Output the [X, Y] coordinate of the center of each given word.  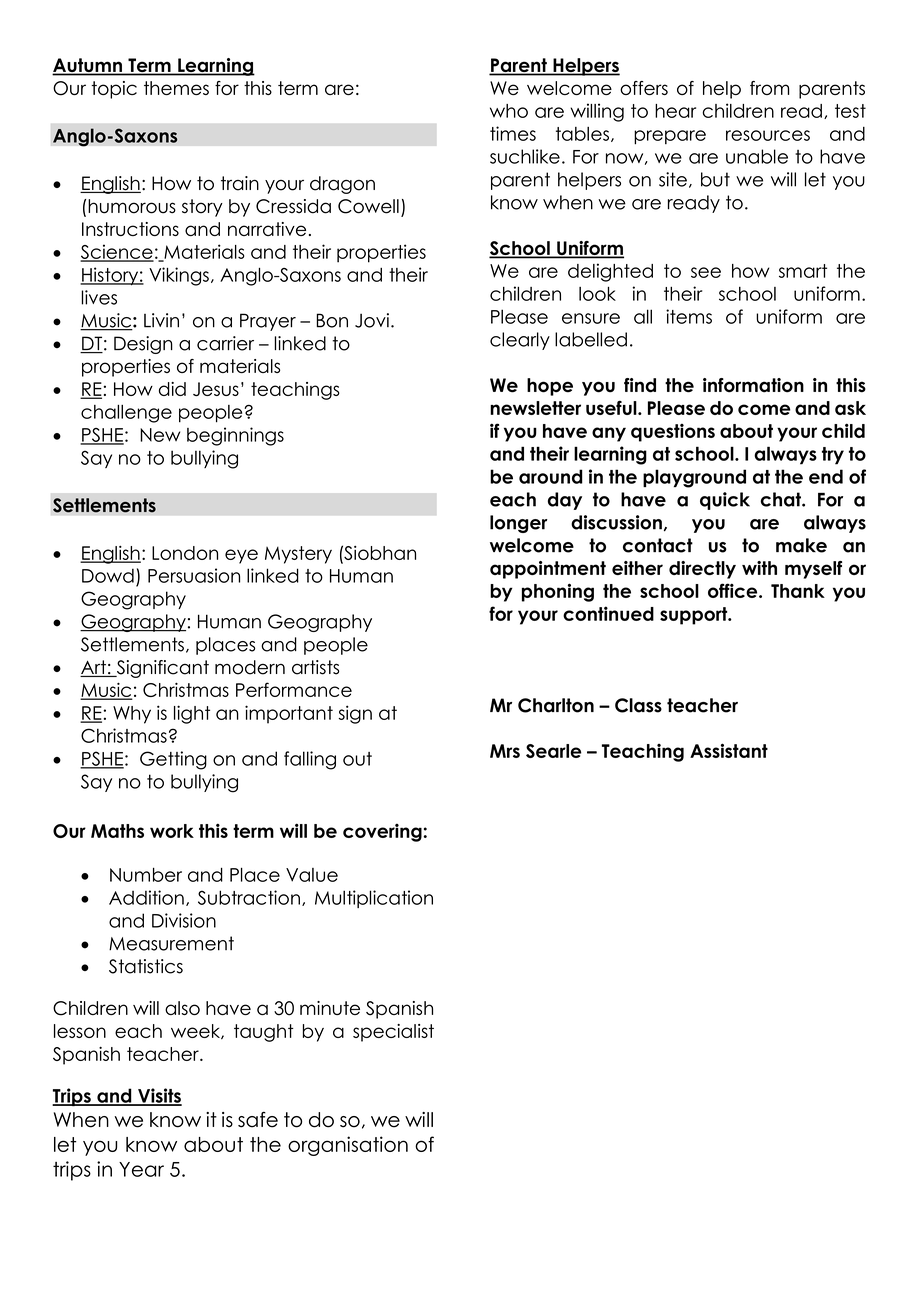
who [509, 111]
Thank [798, 591]
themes [176, 88]
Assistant [729, 750]
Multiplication [374, 899]
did [172, 389]
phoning [558, 592]
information [753, 385]
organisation [348, 1146]
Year [141, 1169]
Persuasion [194, 575]
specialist [393, 1033]
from [769, 88]
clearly [520, 341]
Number [146, 875]
